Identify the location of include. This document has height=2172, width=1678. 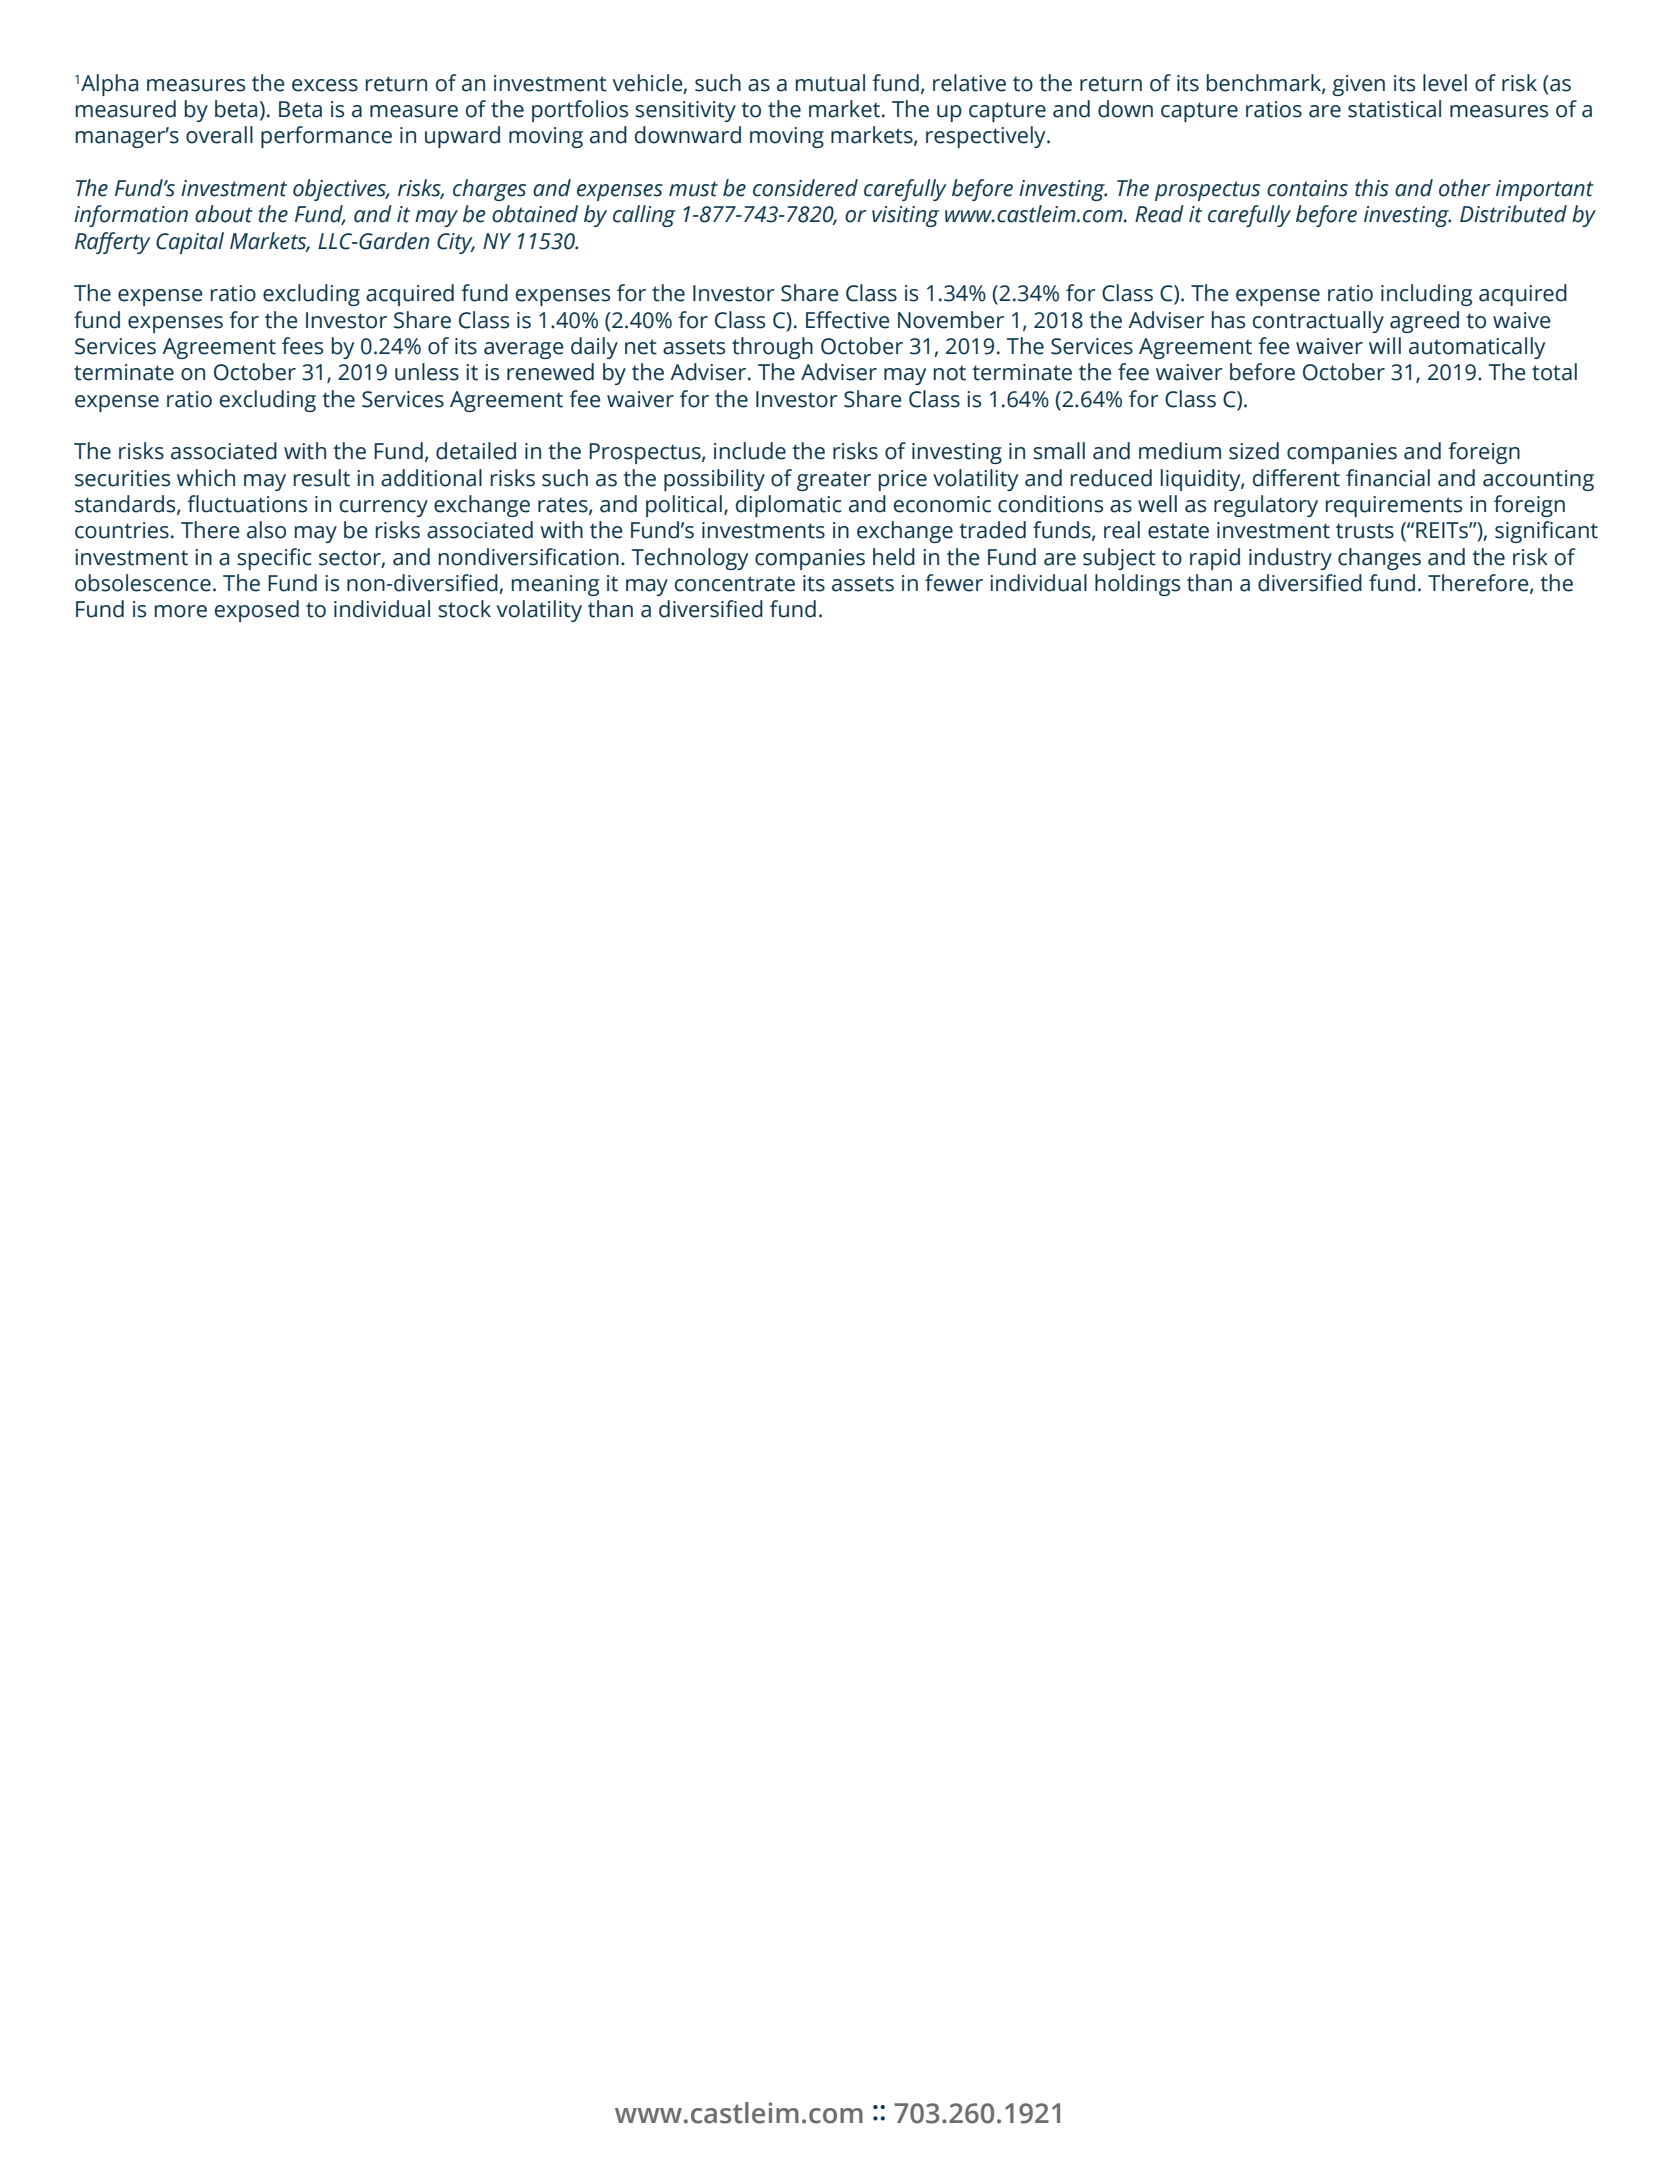
(750, 451).
